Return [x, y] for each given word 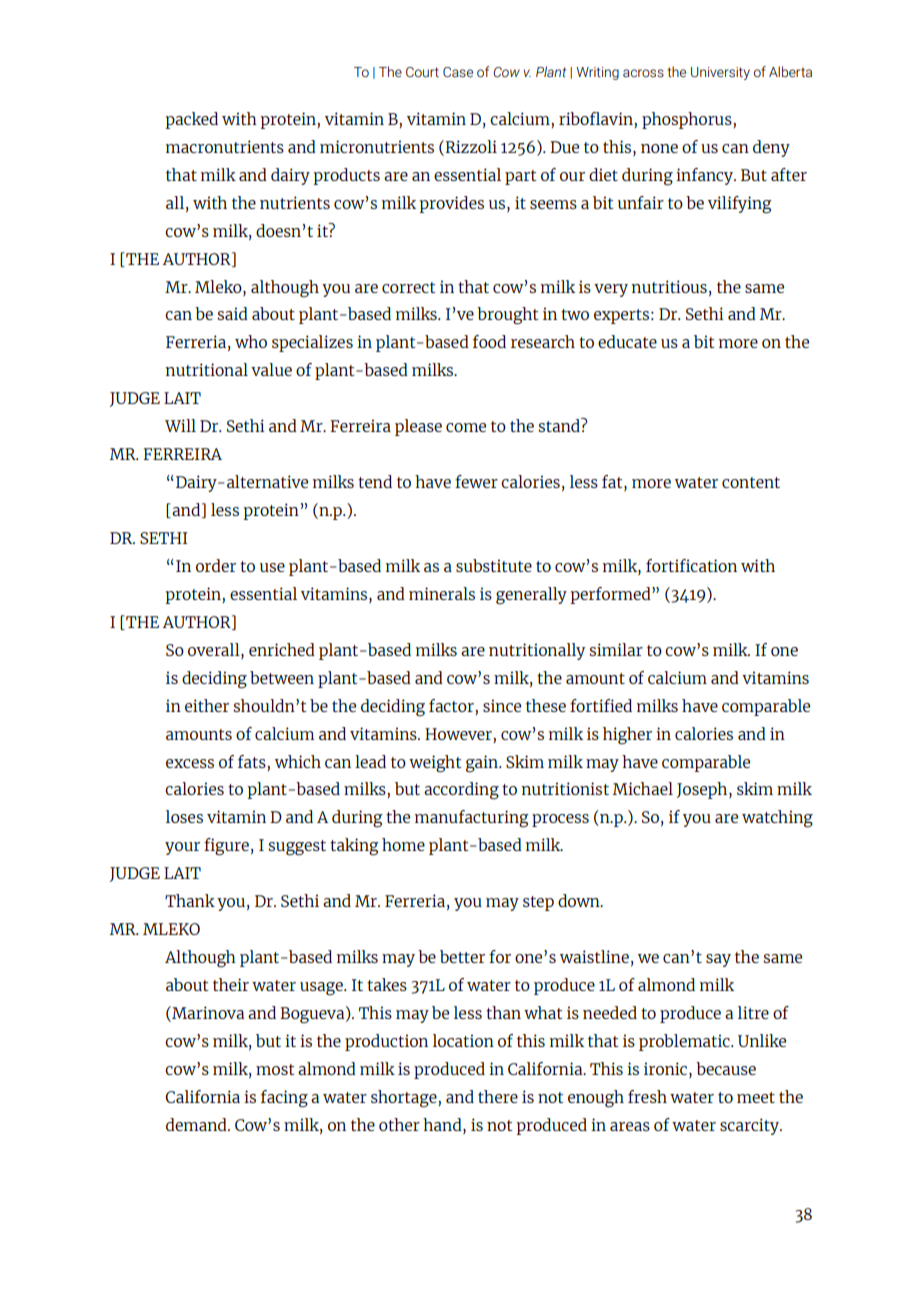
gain [483, 764]
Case [458, 72]
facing [284, 1099]
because [726, 1068]
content [751, 482]
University [720, 73]
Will [180, 425]
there [498, 1096]
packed [191, 120]
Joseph [703, 790]
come [466, 427]
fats [253, 761]
